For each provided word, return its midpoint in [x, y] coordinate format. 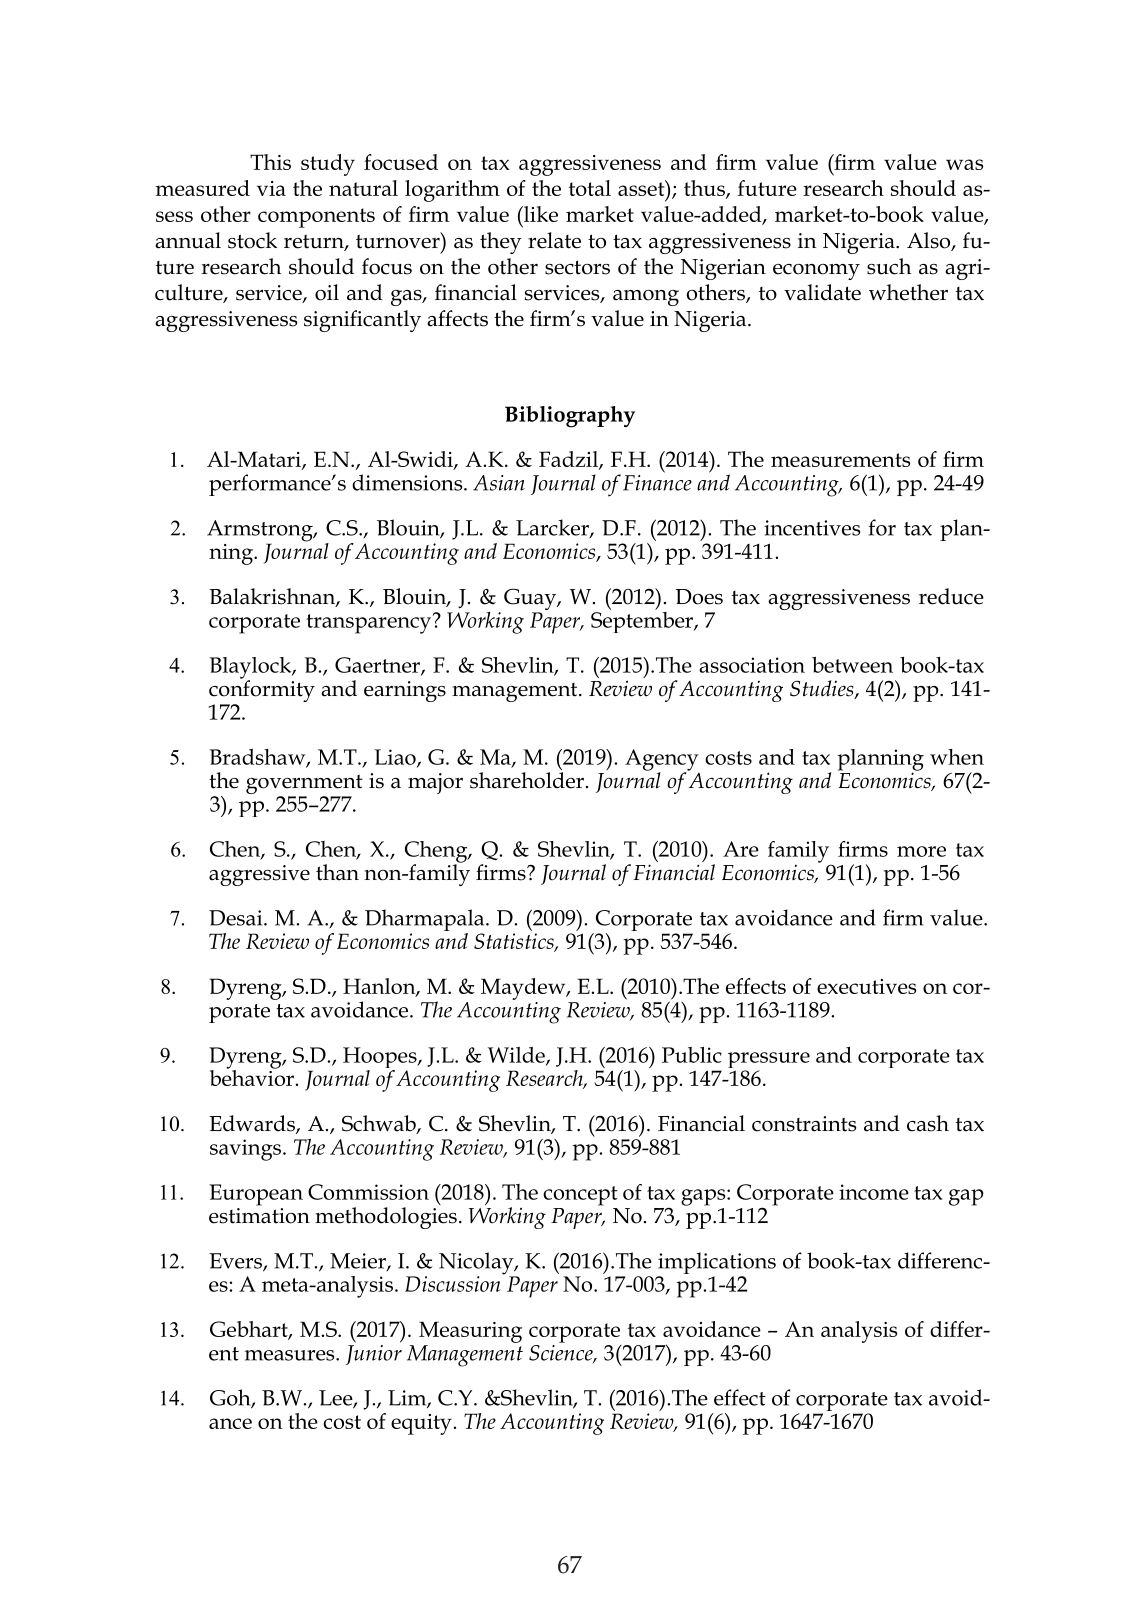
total [590, 188]
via [271, 188]
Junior [374, 1353]
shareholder [527, 780]
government [304, 786]
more [921, 851]
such [889, 266]
